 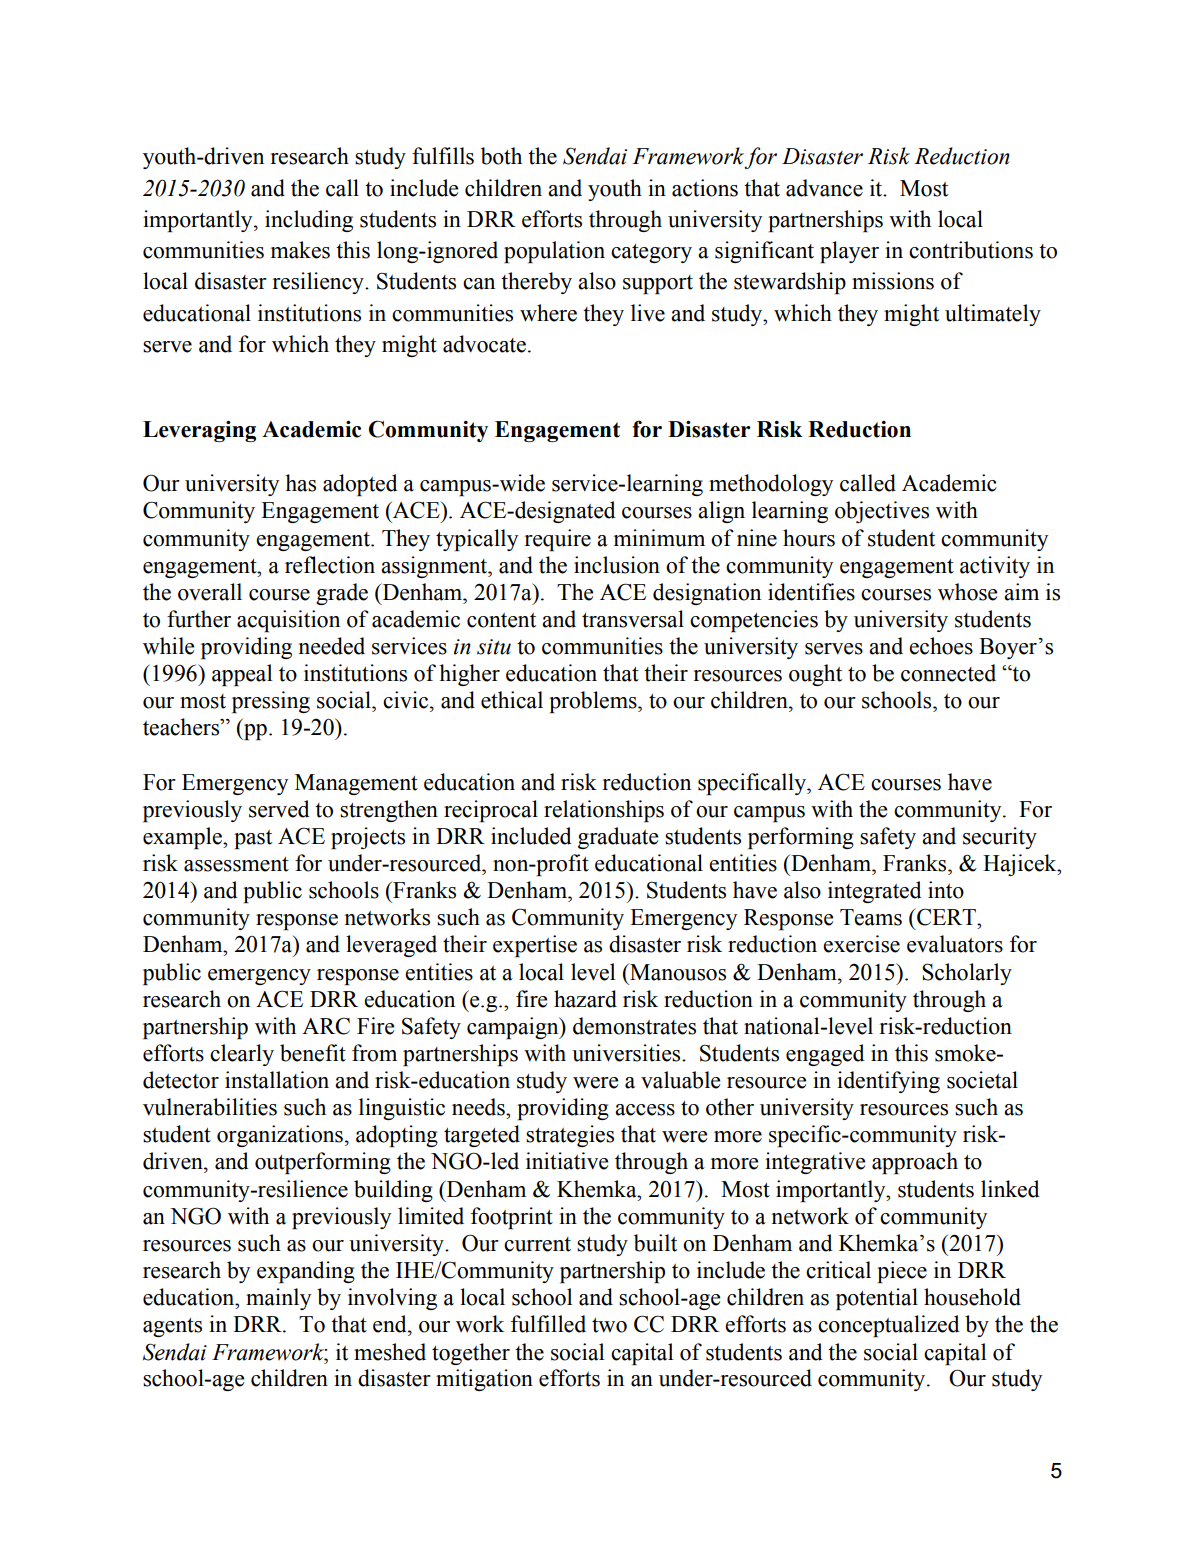 I want to click on universities, so click(x=627, y=1053).
